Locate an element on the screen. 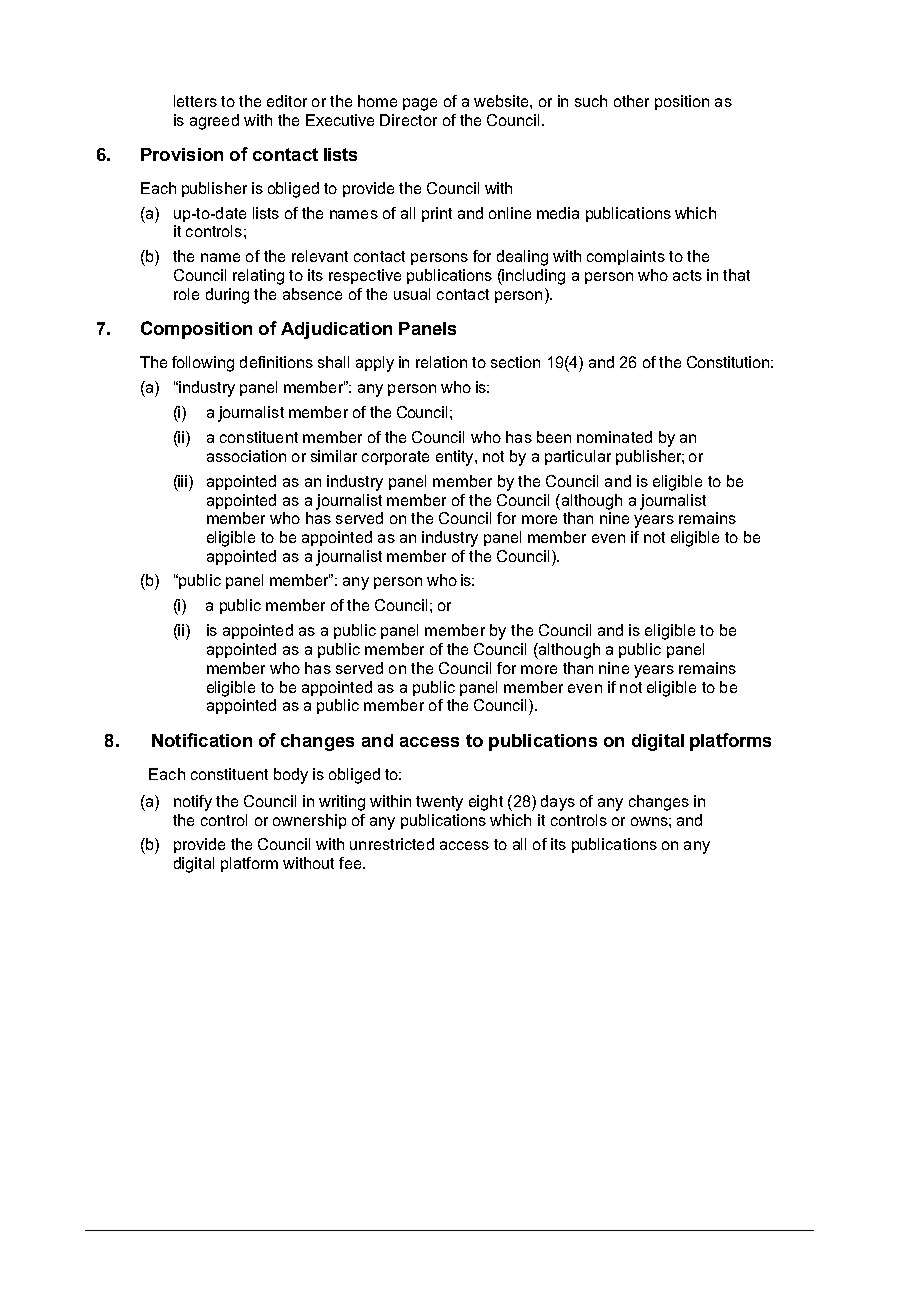 The width and height of the screenshot is (924, 1307). twenty is located at coordinates (439, 803).
